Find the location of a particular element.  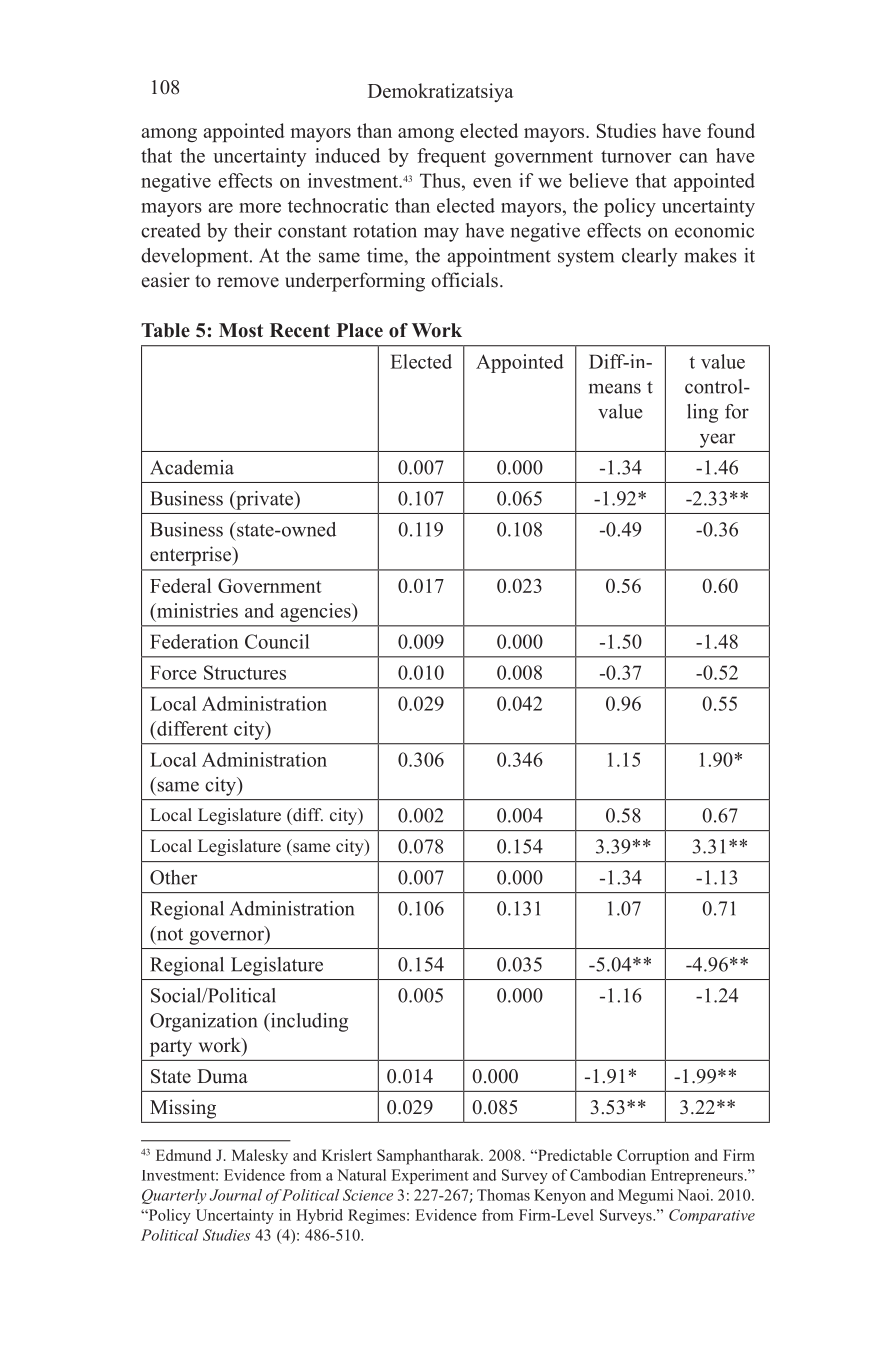

turnover is located at coordinates (636, 156).
